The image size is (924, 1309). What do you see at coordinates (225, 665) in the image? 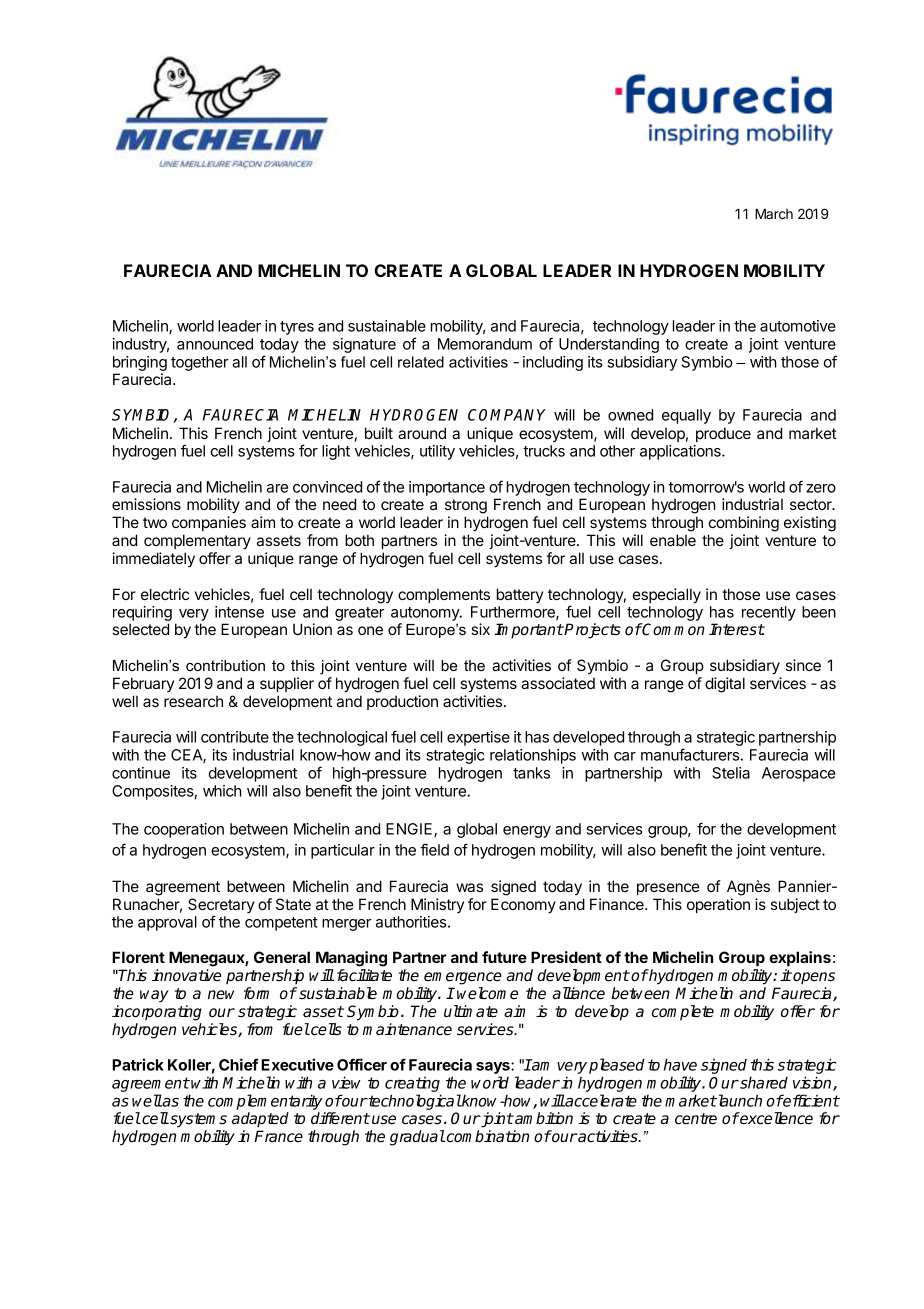
I see `contribution` at bounding box center [225, 665].
